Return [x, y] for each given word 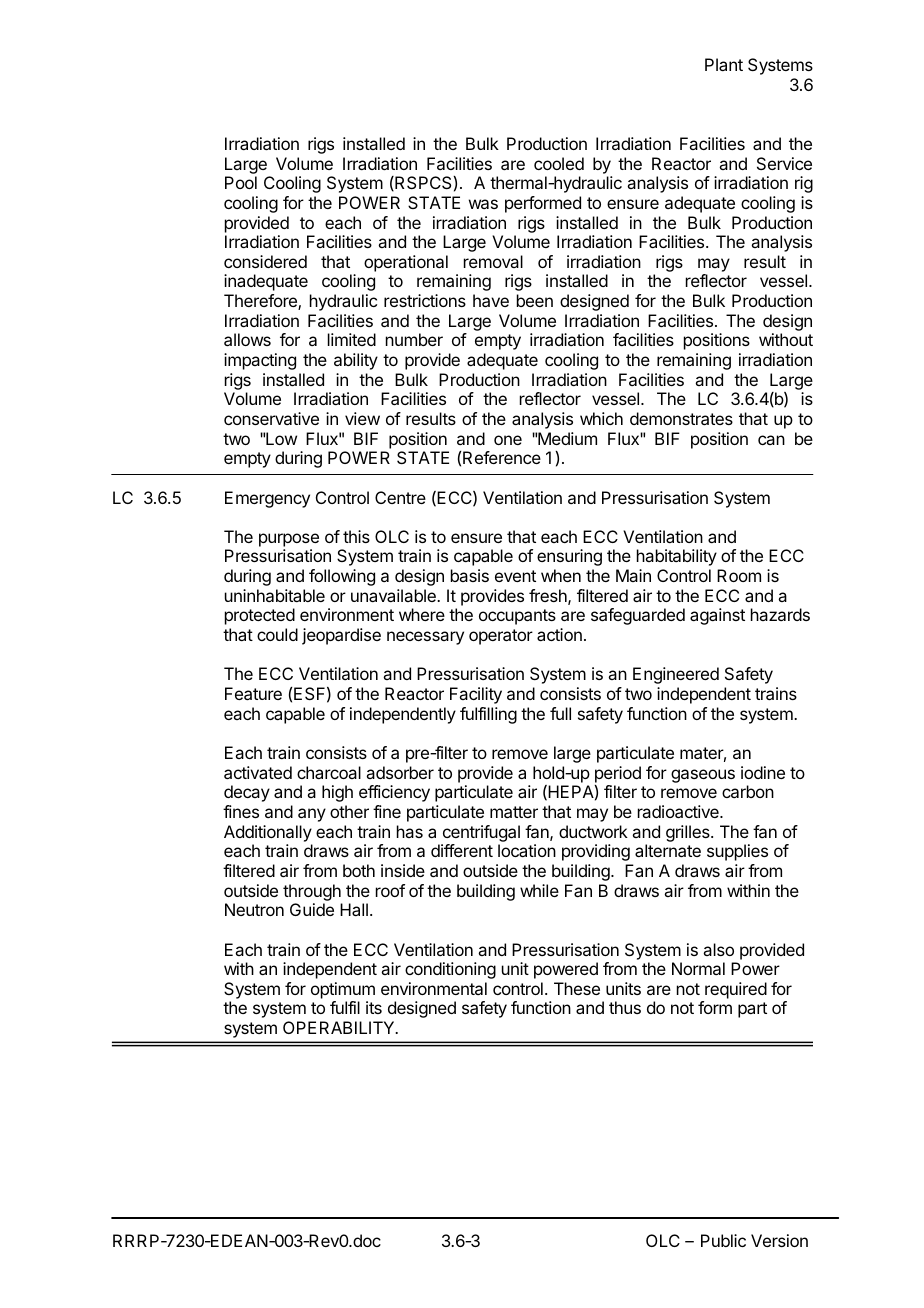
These [577, 988]
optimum [343, 990]
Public [723, 1240]
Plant [724, 64]
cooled [559, 163]
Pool [241, 182]
